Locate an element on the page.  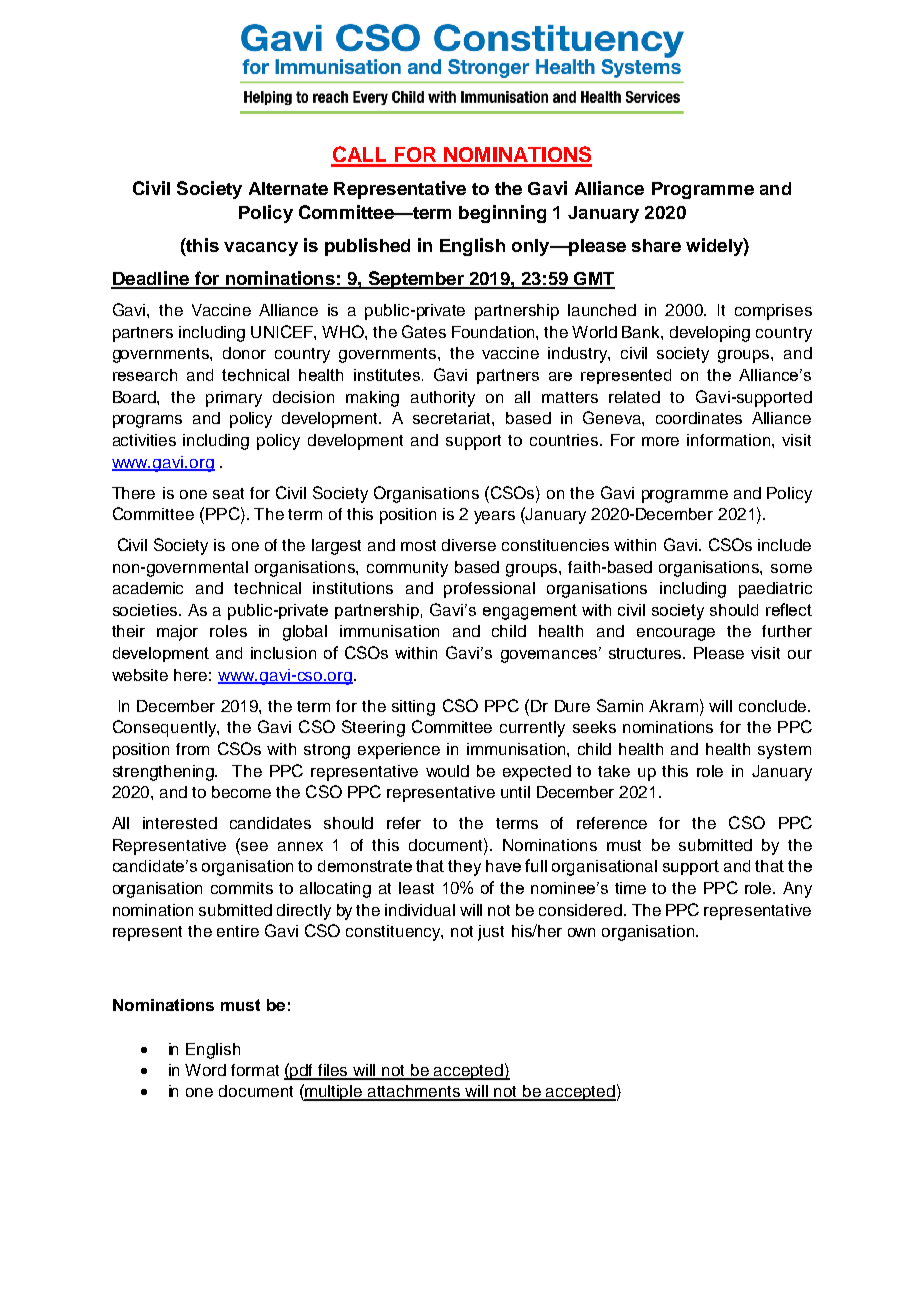
attachments is located at coordinates (414, 1092).
